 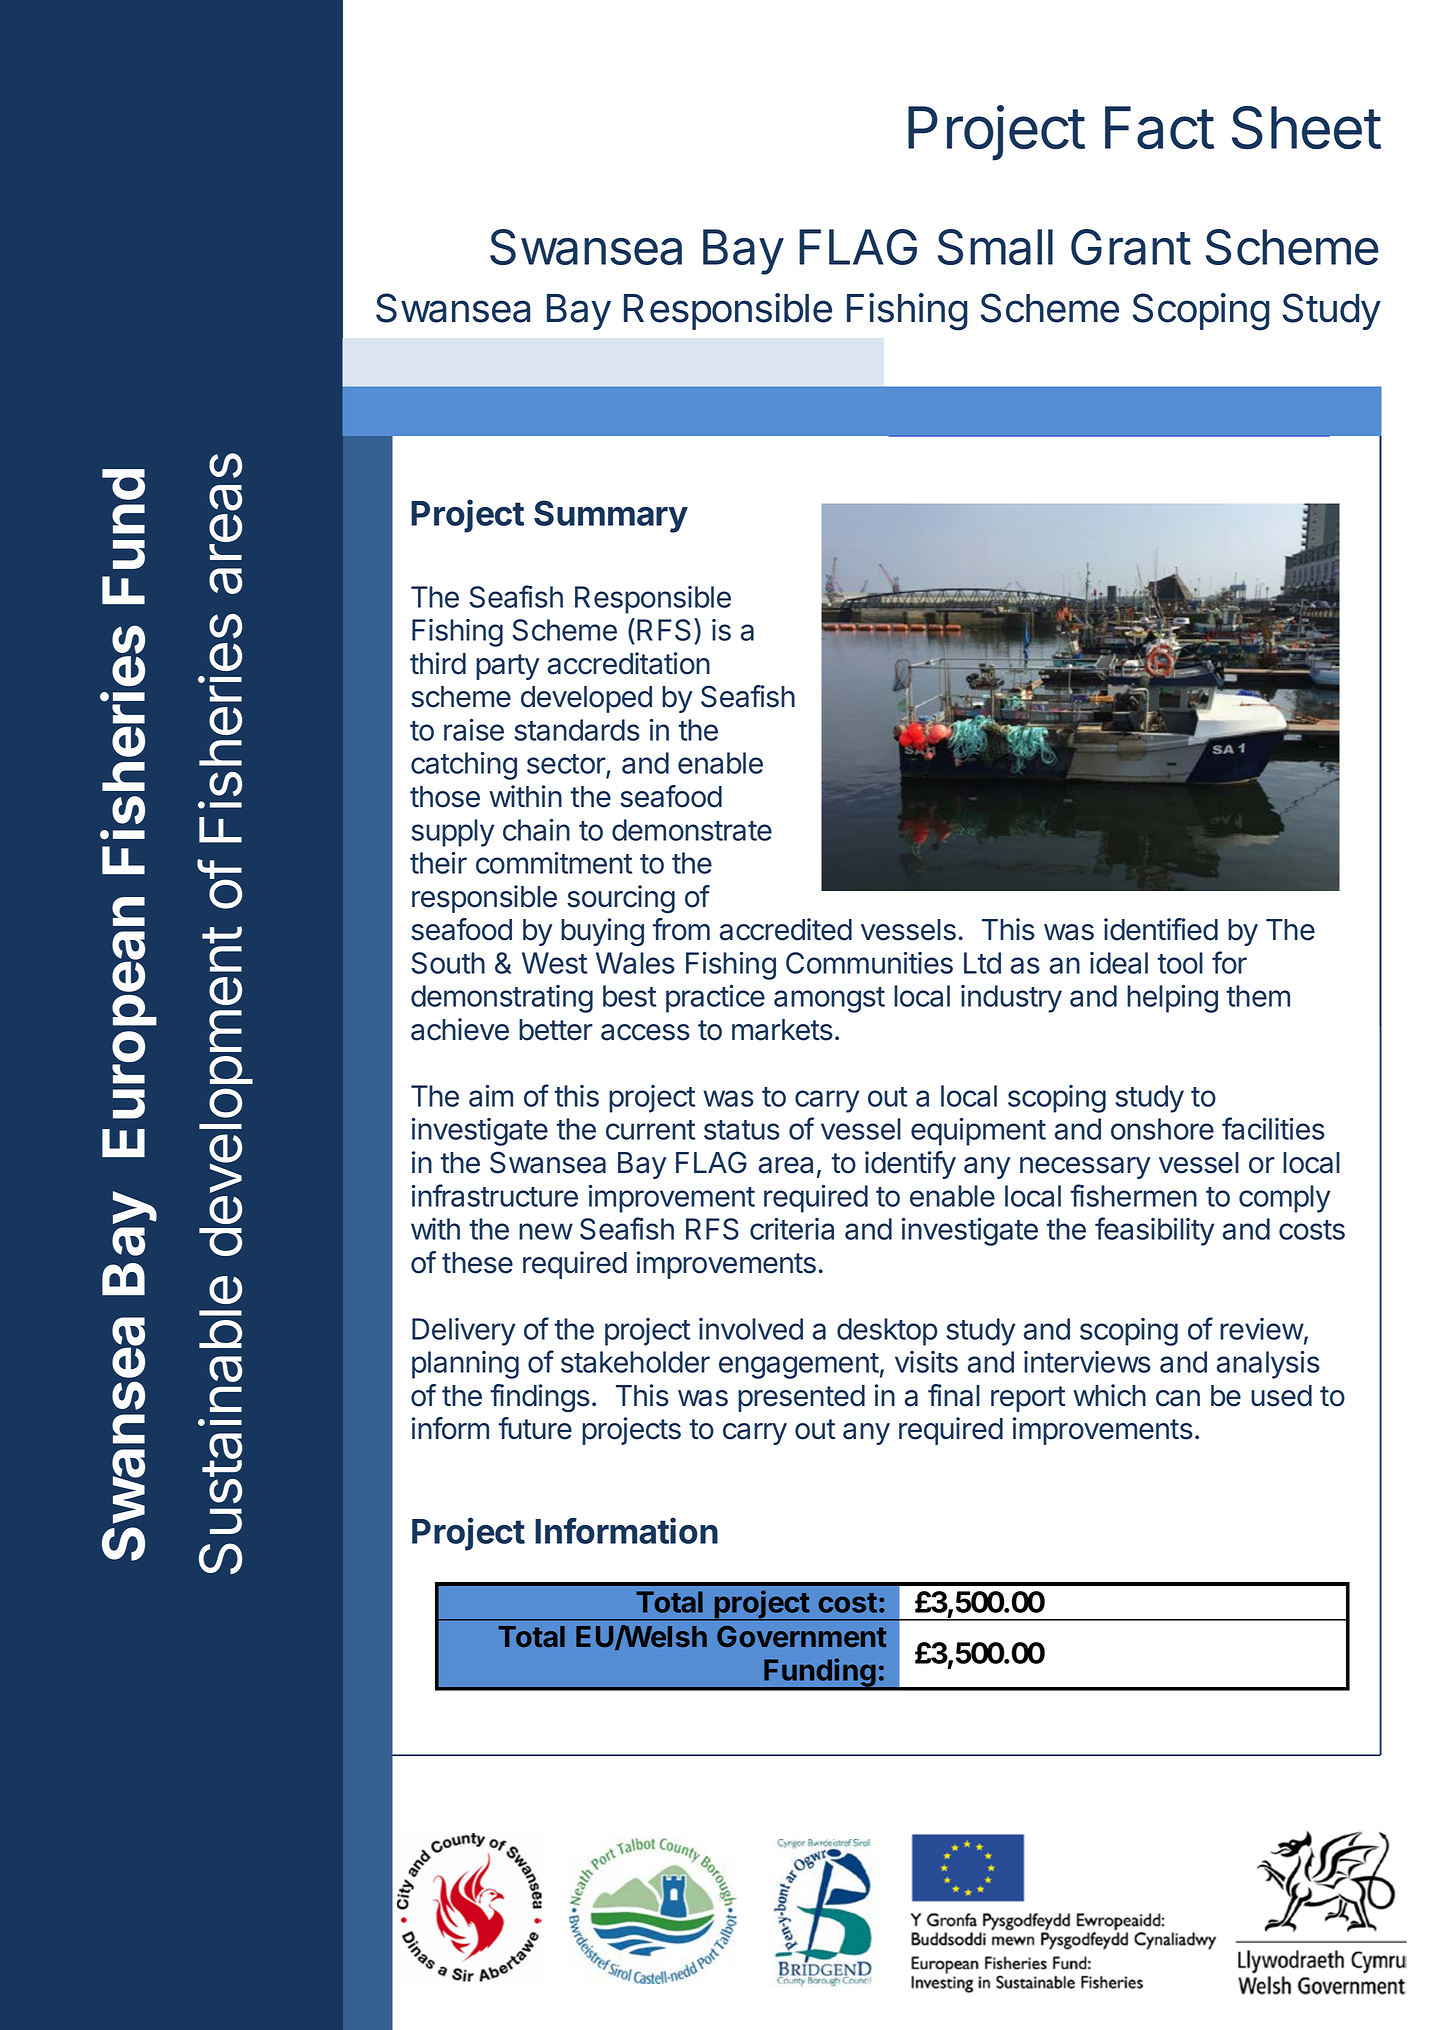 What do you see at coordinates (1162, 1129) in the screenshot?
I see `onshore` at bounding box center [1162, 1129].
